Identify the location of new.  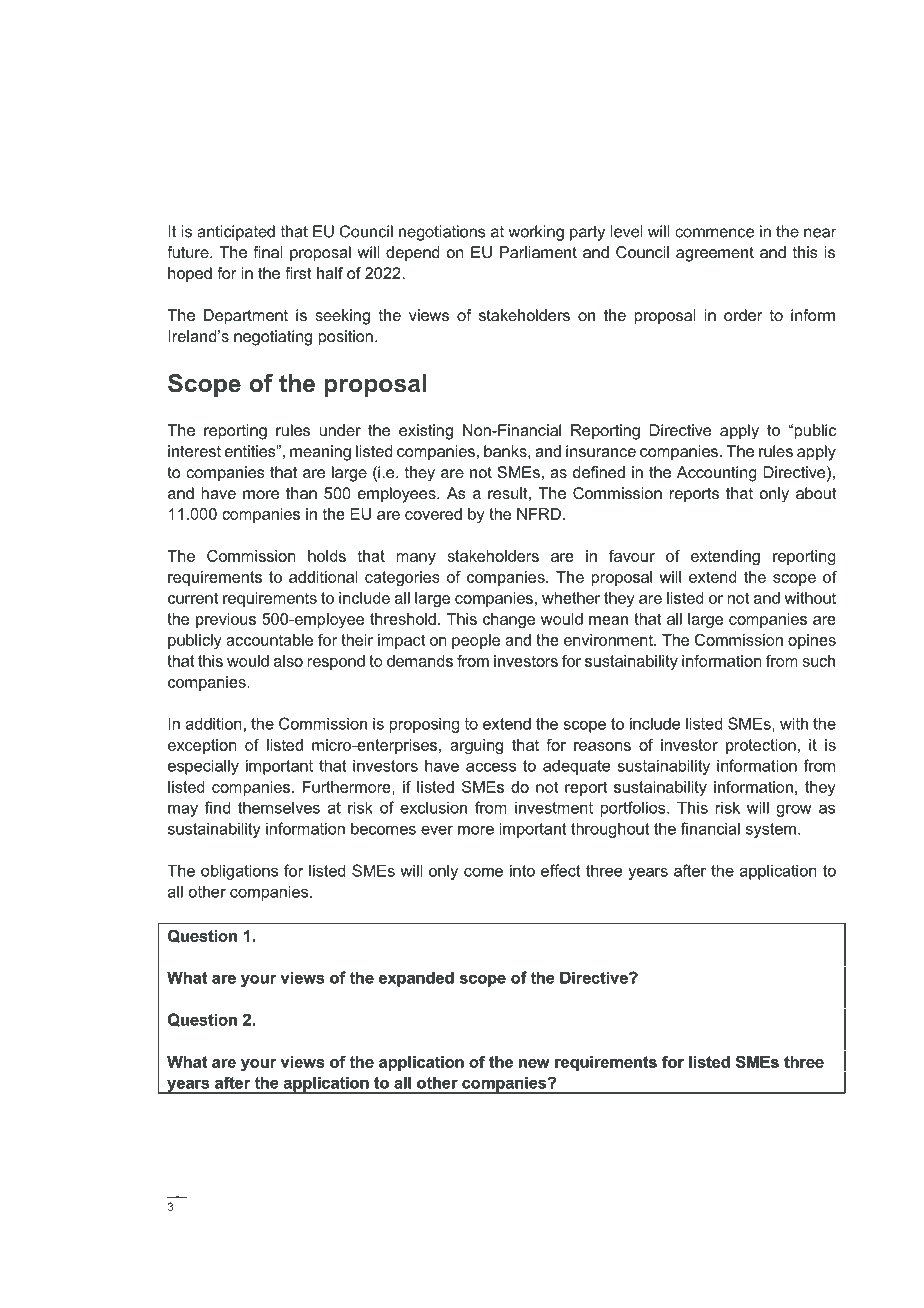
(534, 1063).
